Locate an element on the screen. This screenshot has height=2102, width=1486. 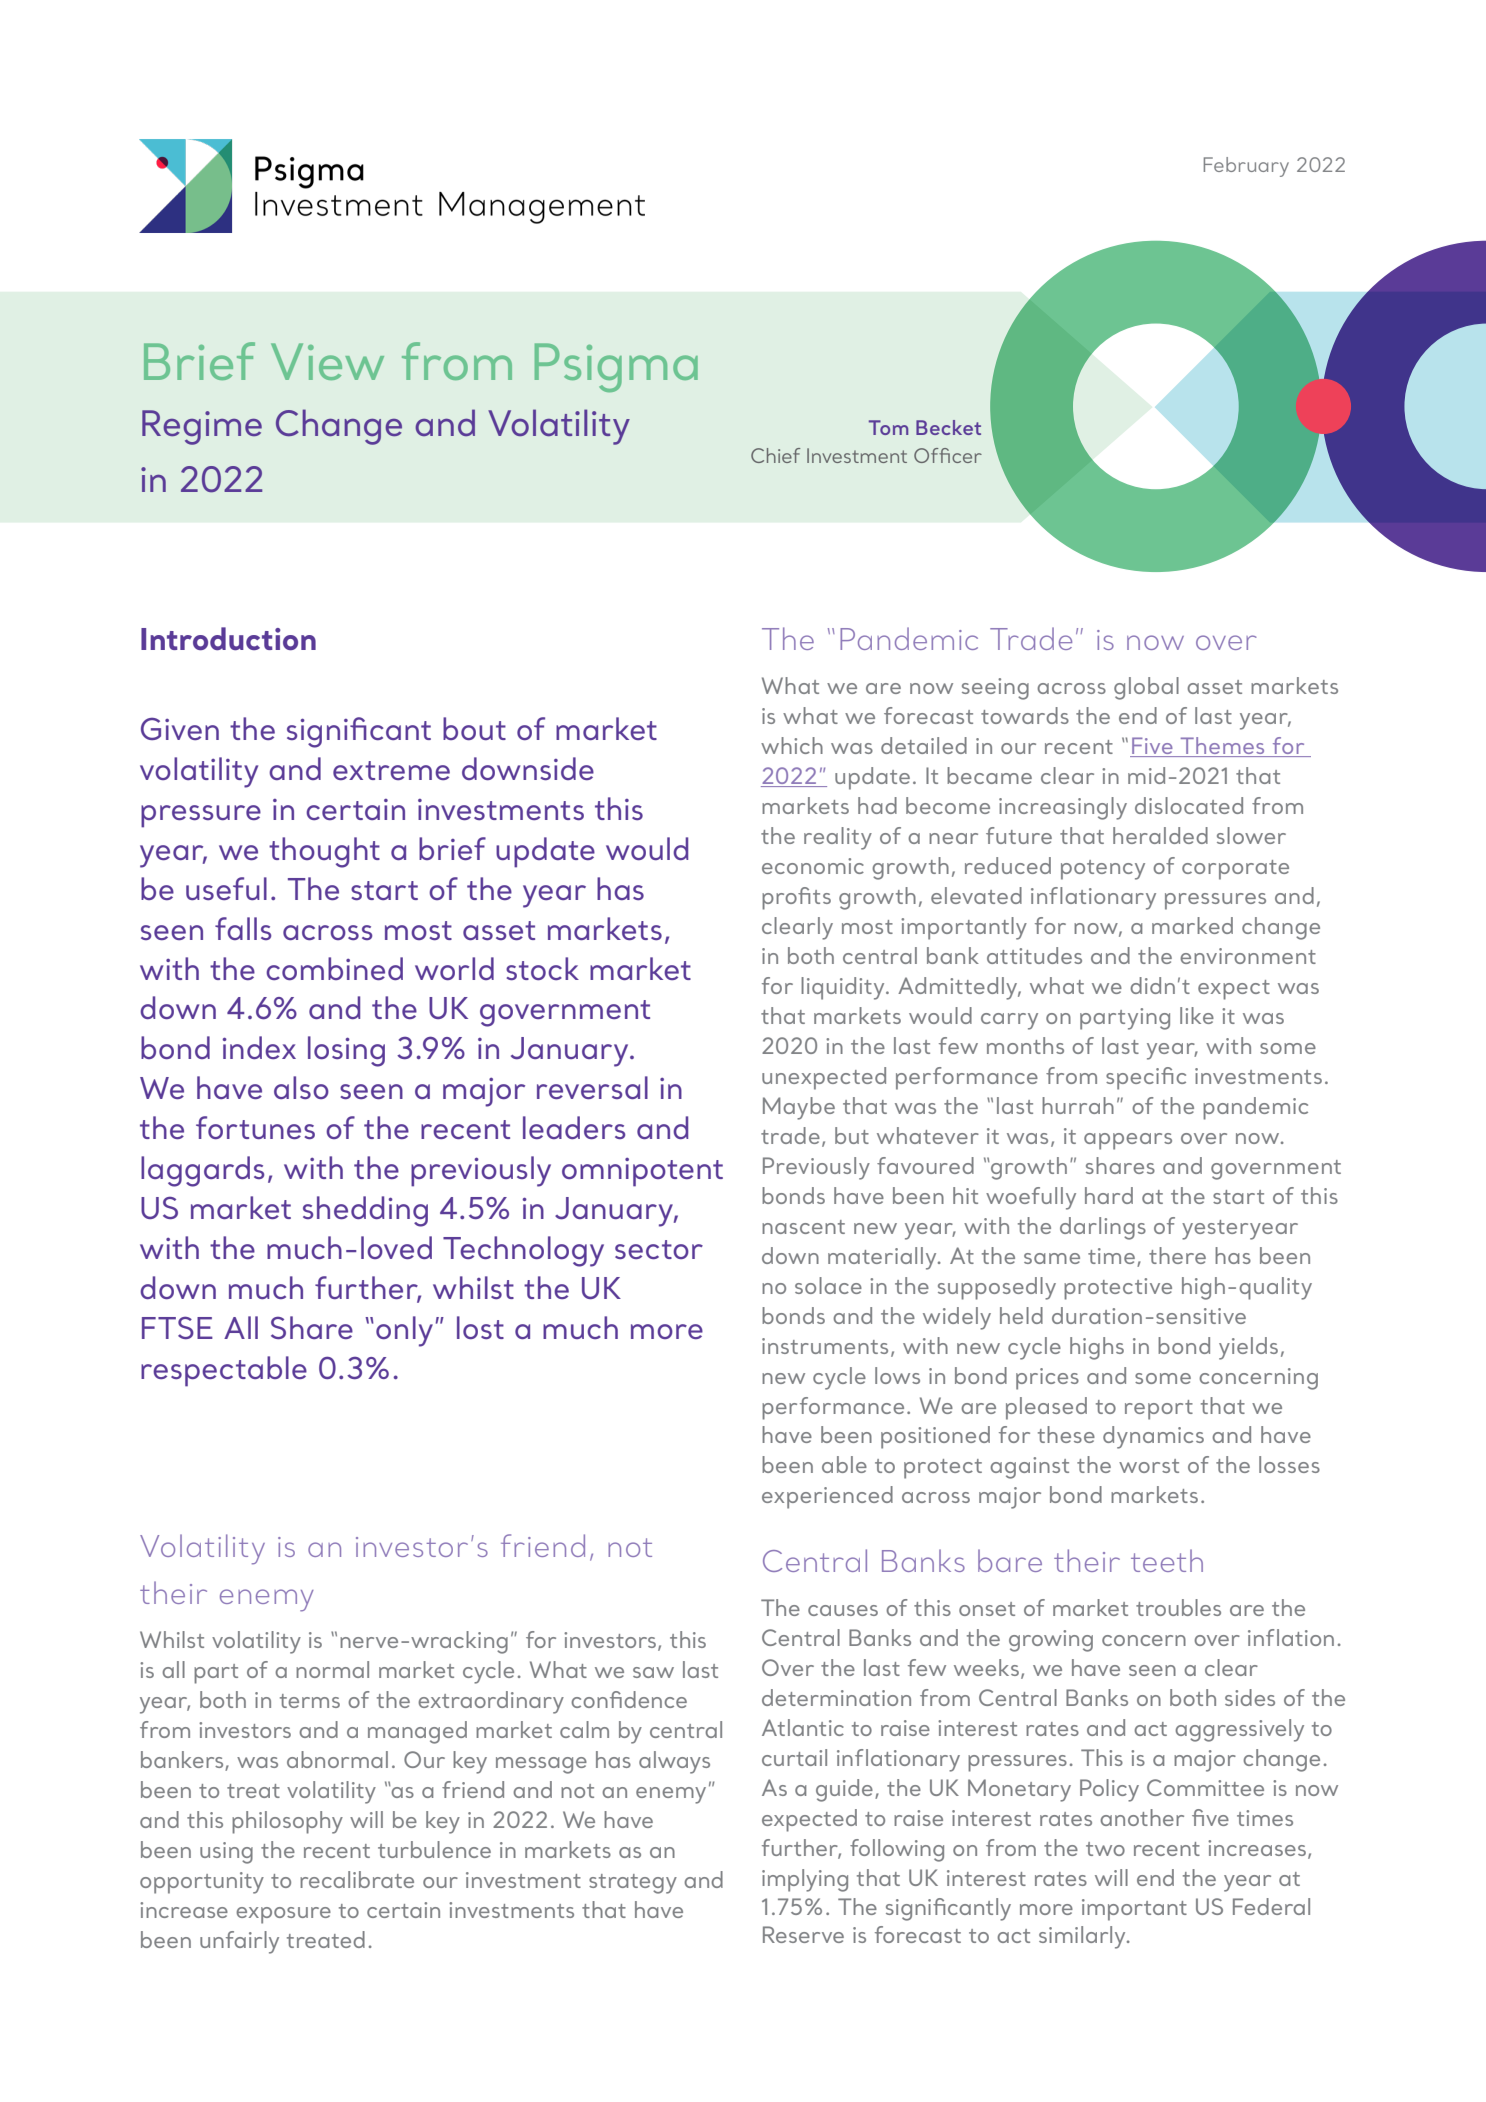
two is located at coordinates (1105, 1849).
